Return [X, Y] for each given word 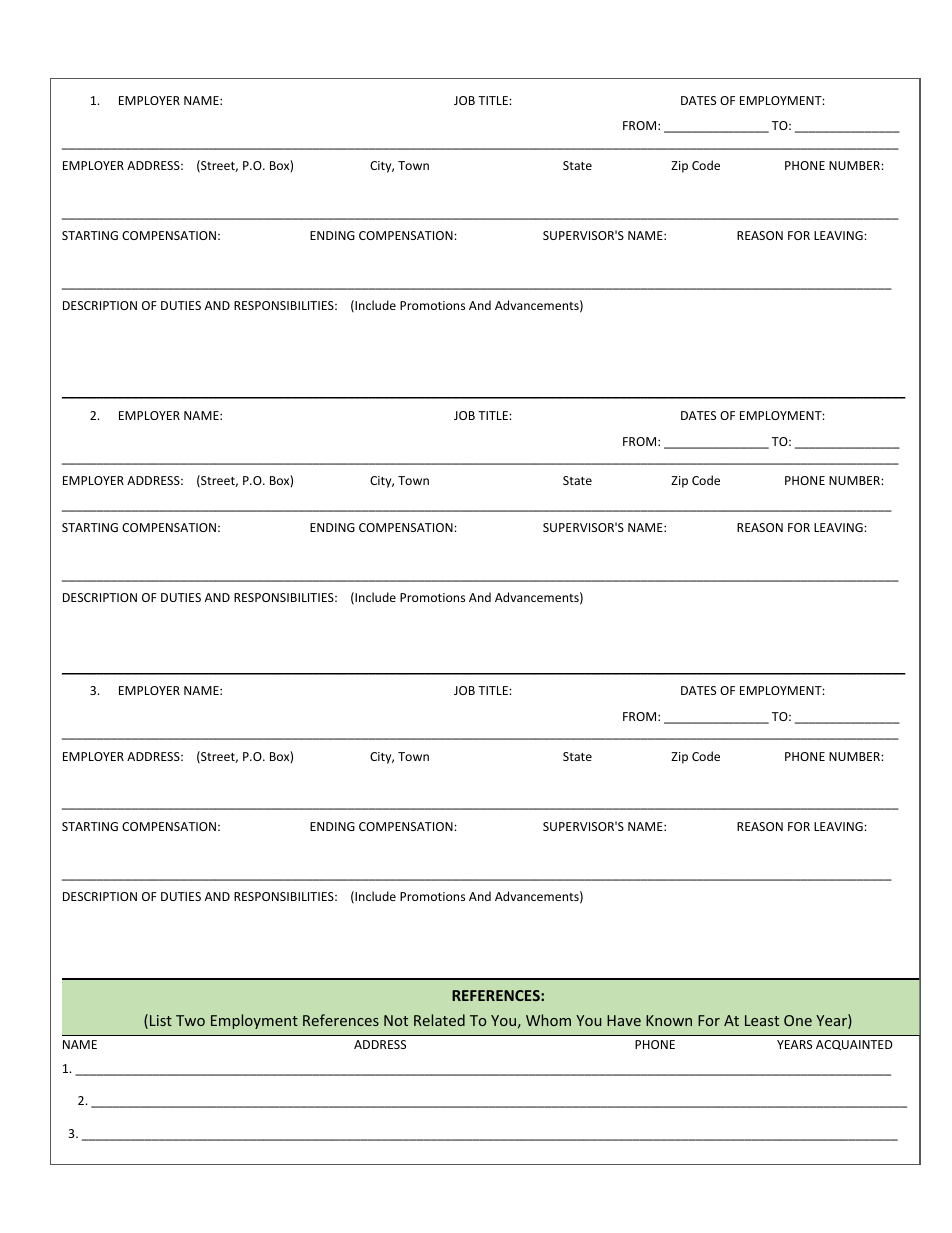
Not [396, 1020]
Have [624, 1020]
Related [439, 1020]
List [161, 1020]
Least [762, 1020]
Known [669, 1020]
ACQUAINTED [854, 1045]
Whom [548, 1020]
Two [190, 1020]
